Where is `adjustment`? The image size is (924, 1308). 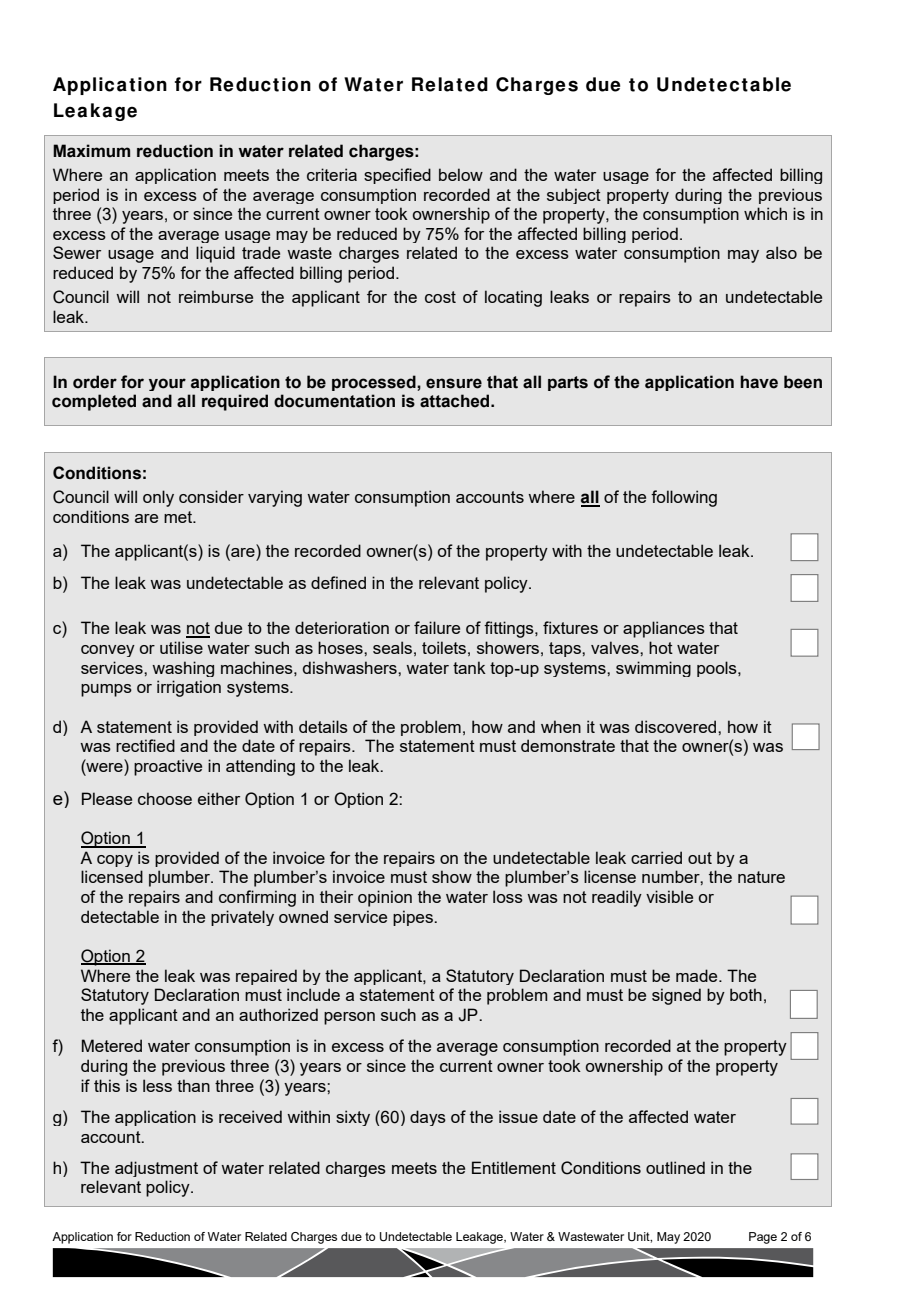 adjustment is located at coordinates (156, 1169).
